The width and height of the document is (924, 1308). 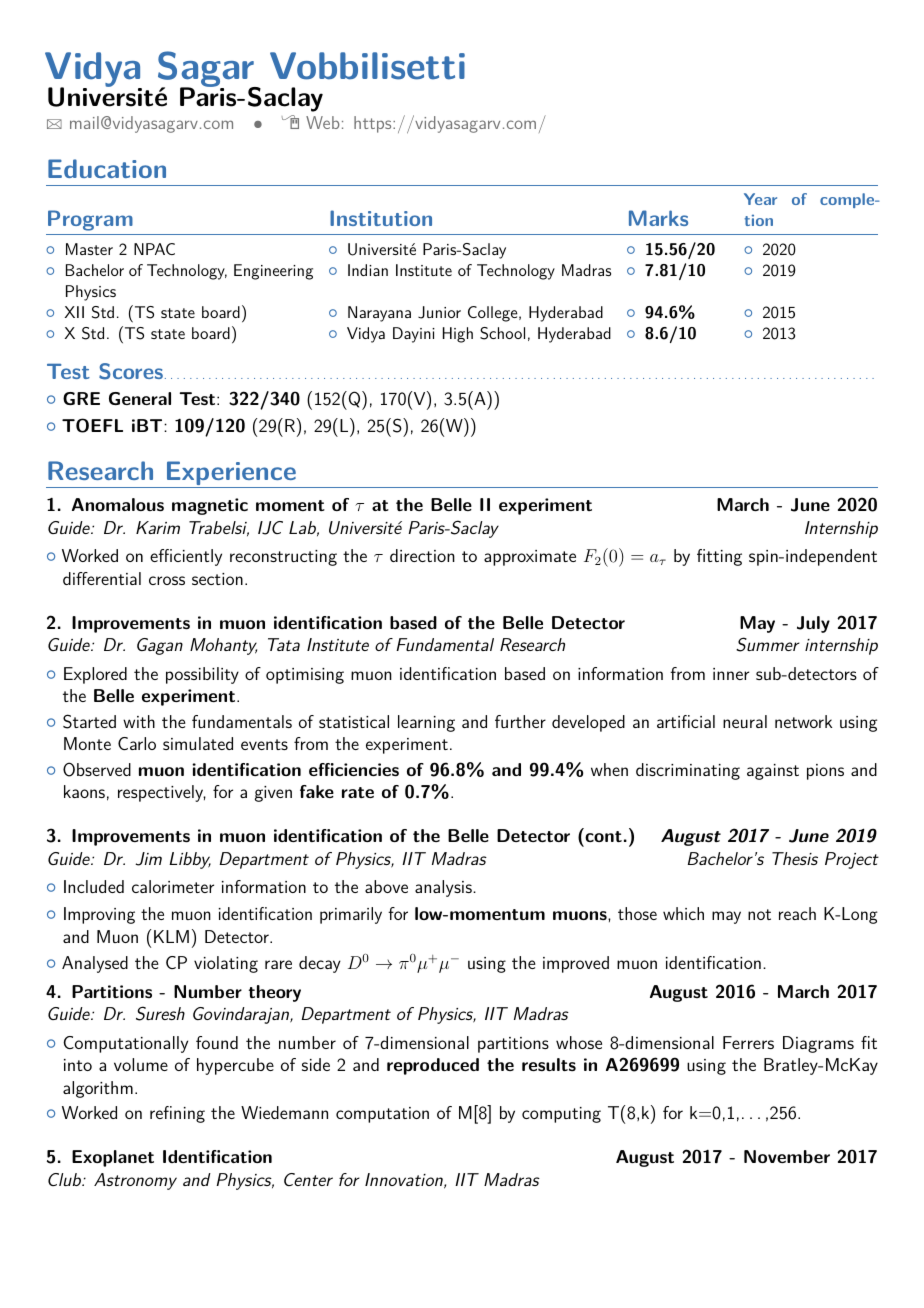 What do you see at coordinates (323, 122) in the document?
I see `Web` at bounding box center [323, 122].
